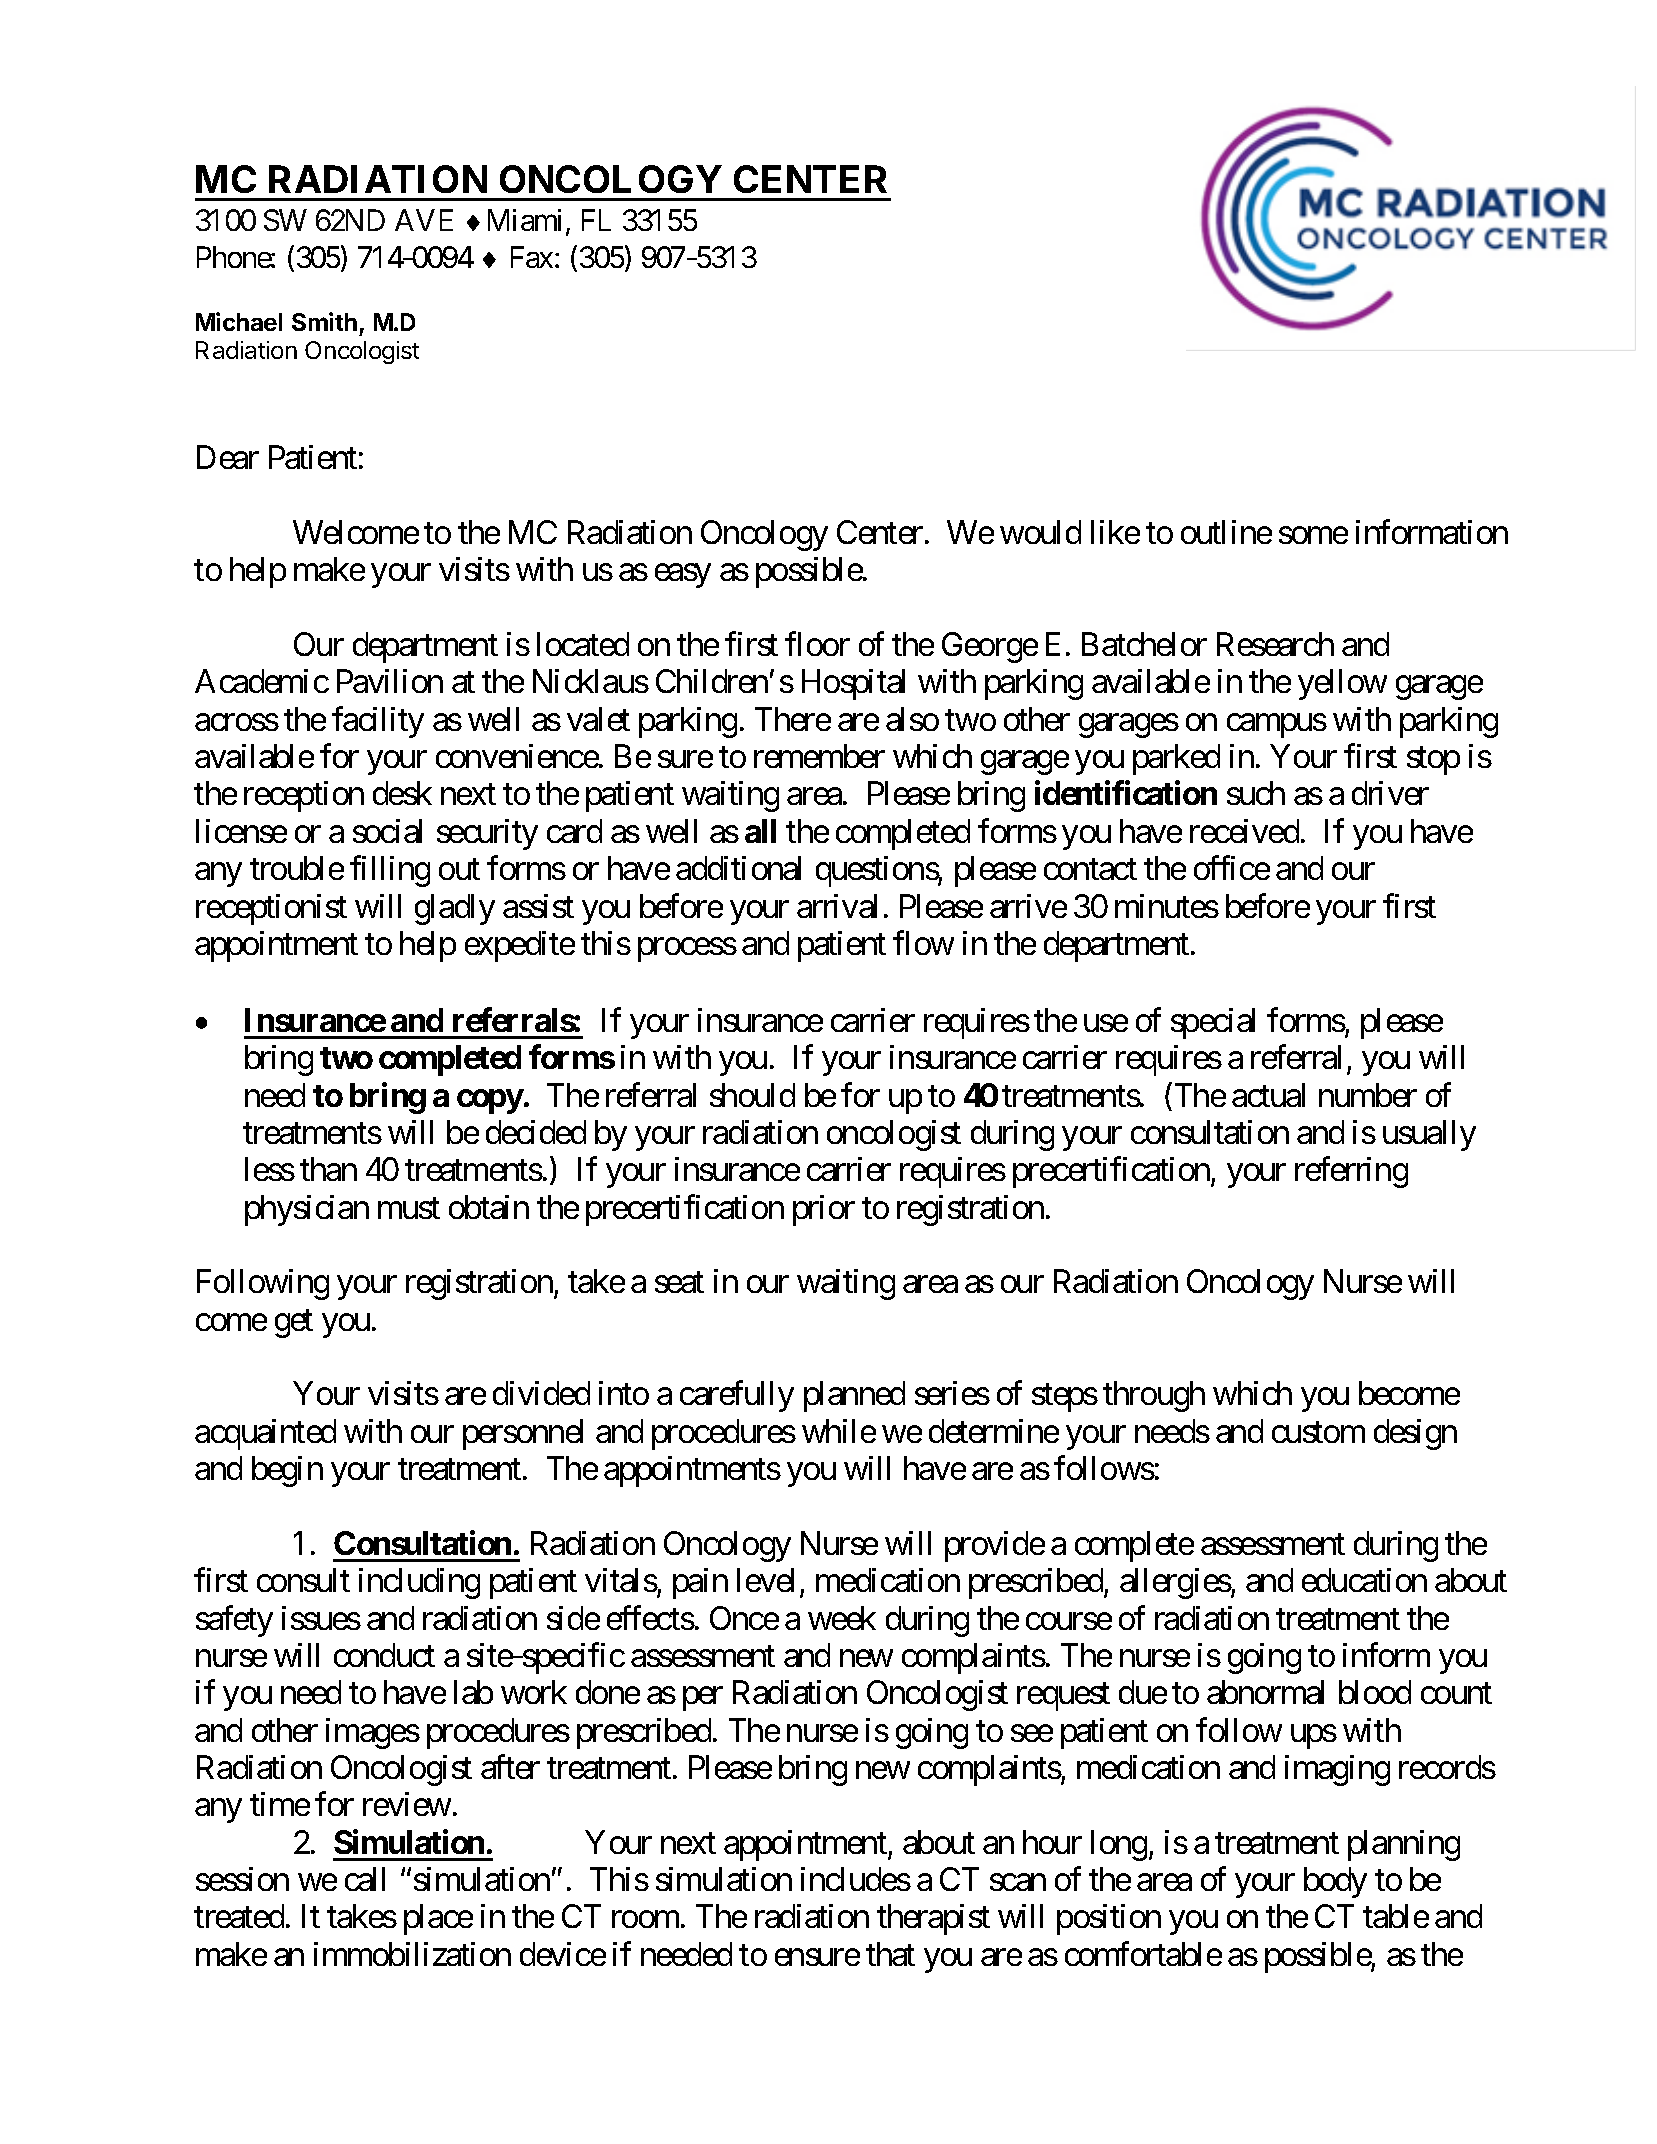 The height and width of the screenshot is (2144, 1657). I want to click on call, so click(365, 1879).
